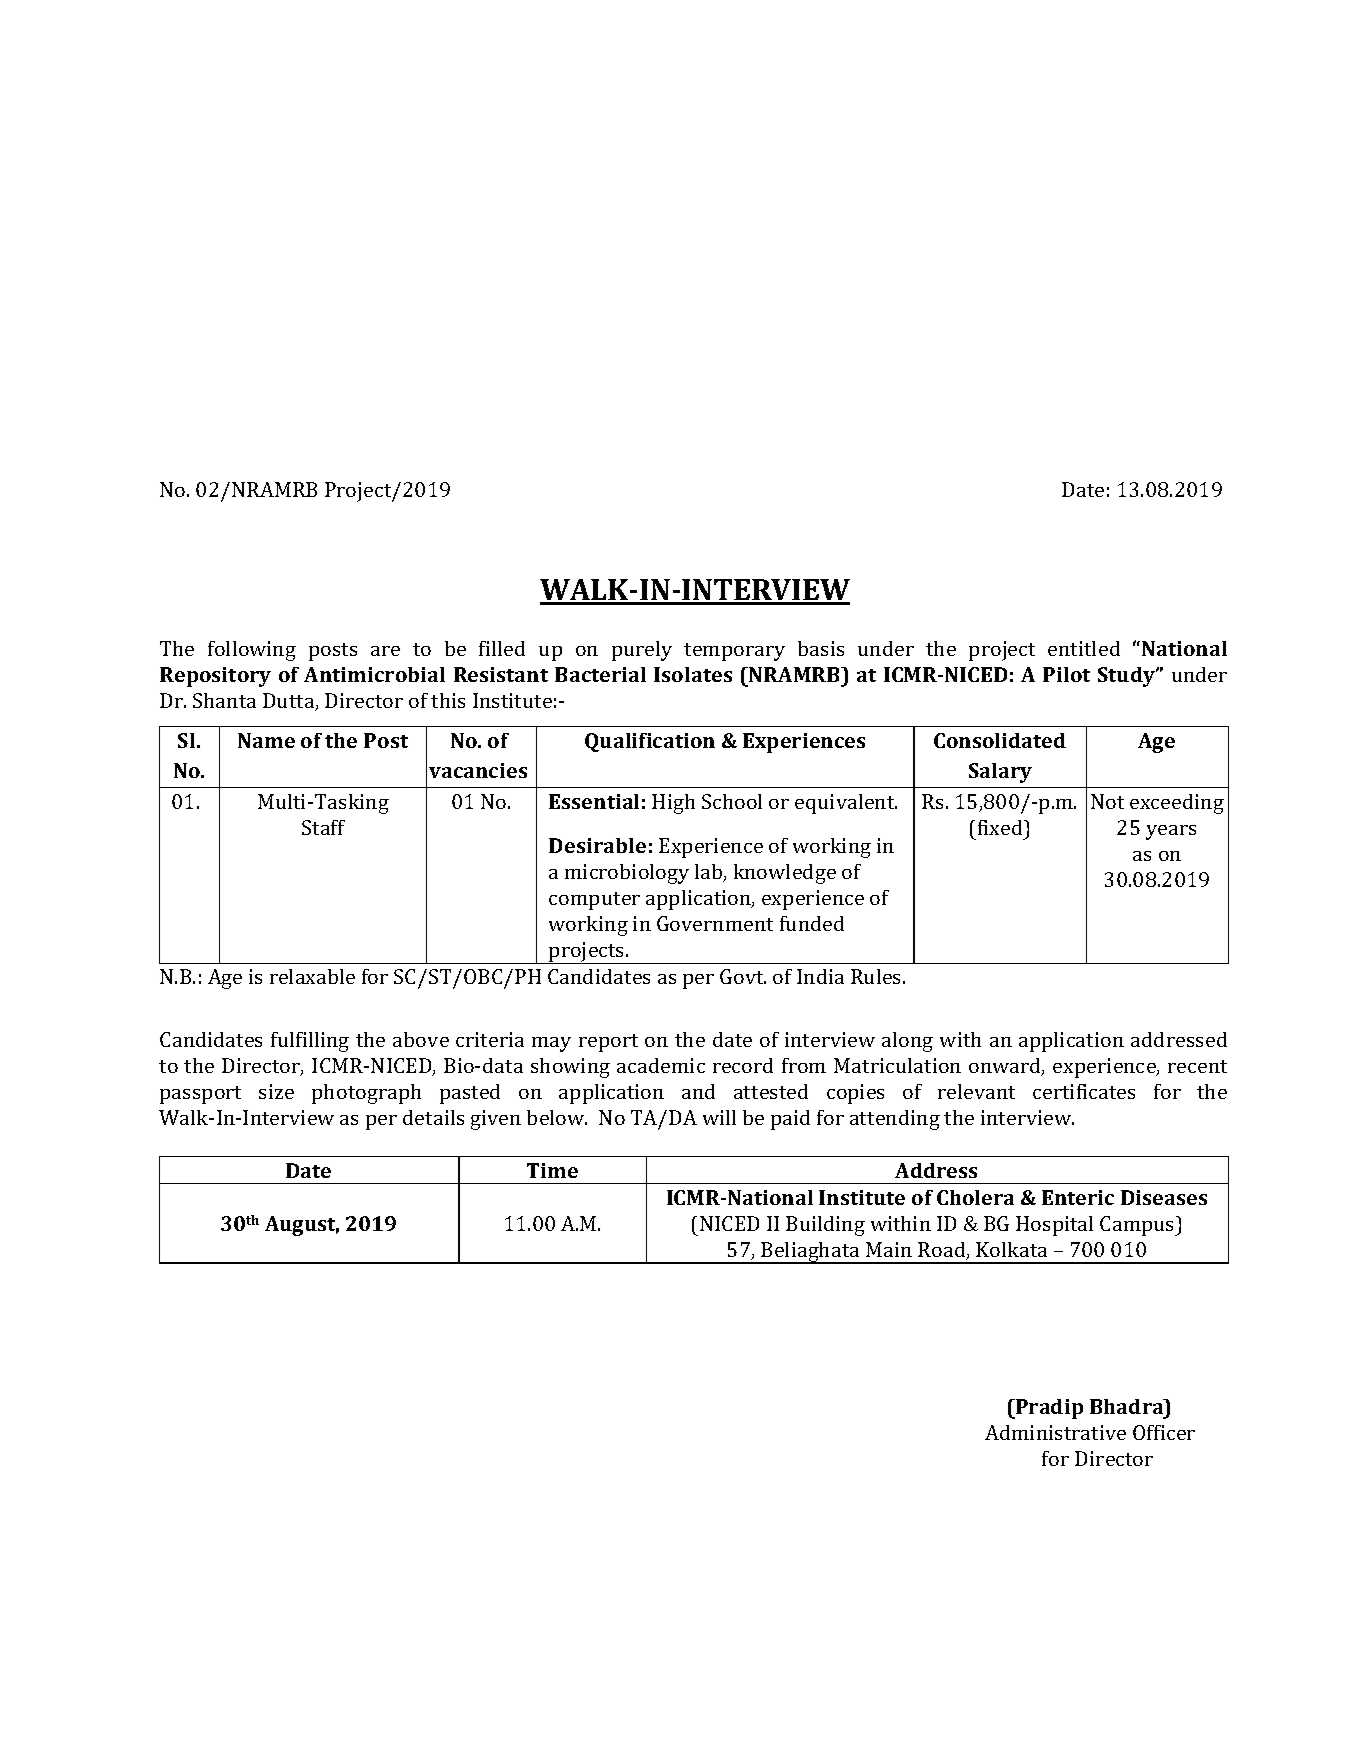  What do you see at coordinates (310, 1042) in the screenshot?
I see `fulfilling` at bounding box center [310, 1042].
